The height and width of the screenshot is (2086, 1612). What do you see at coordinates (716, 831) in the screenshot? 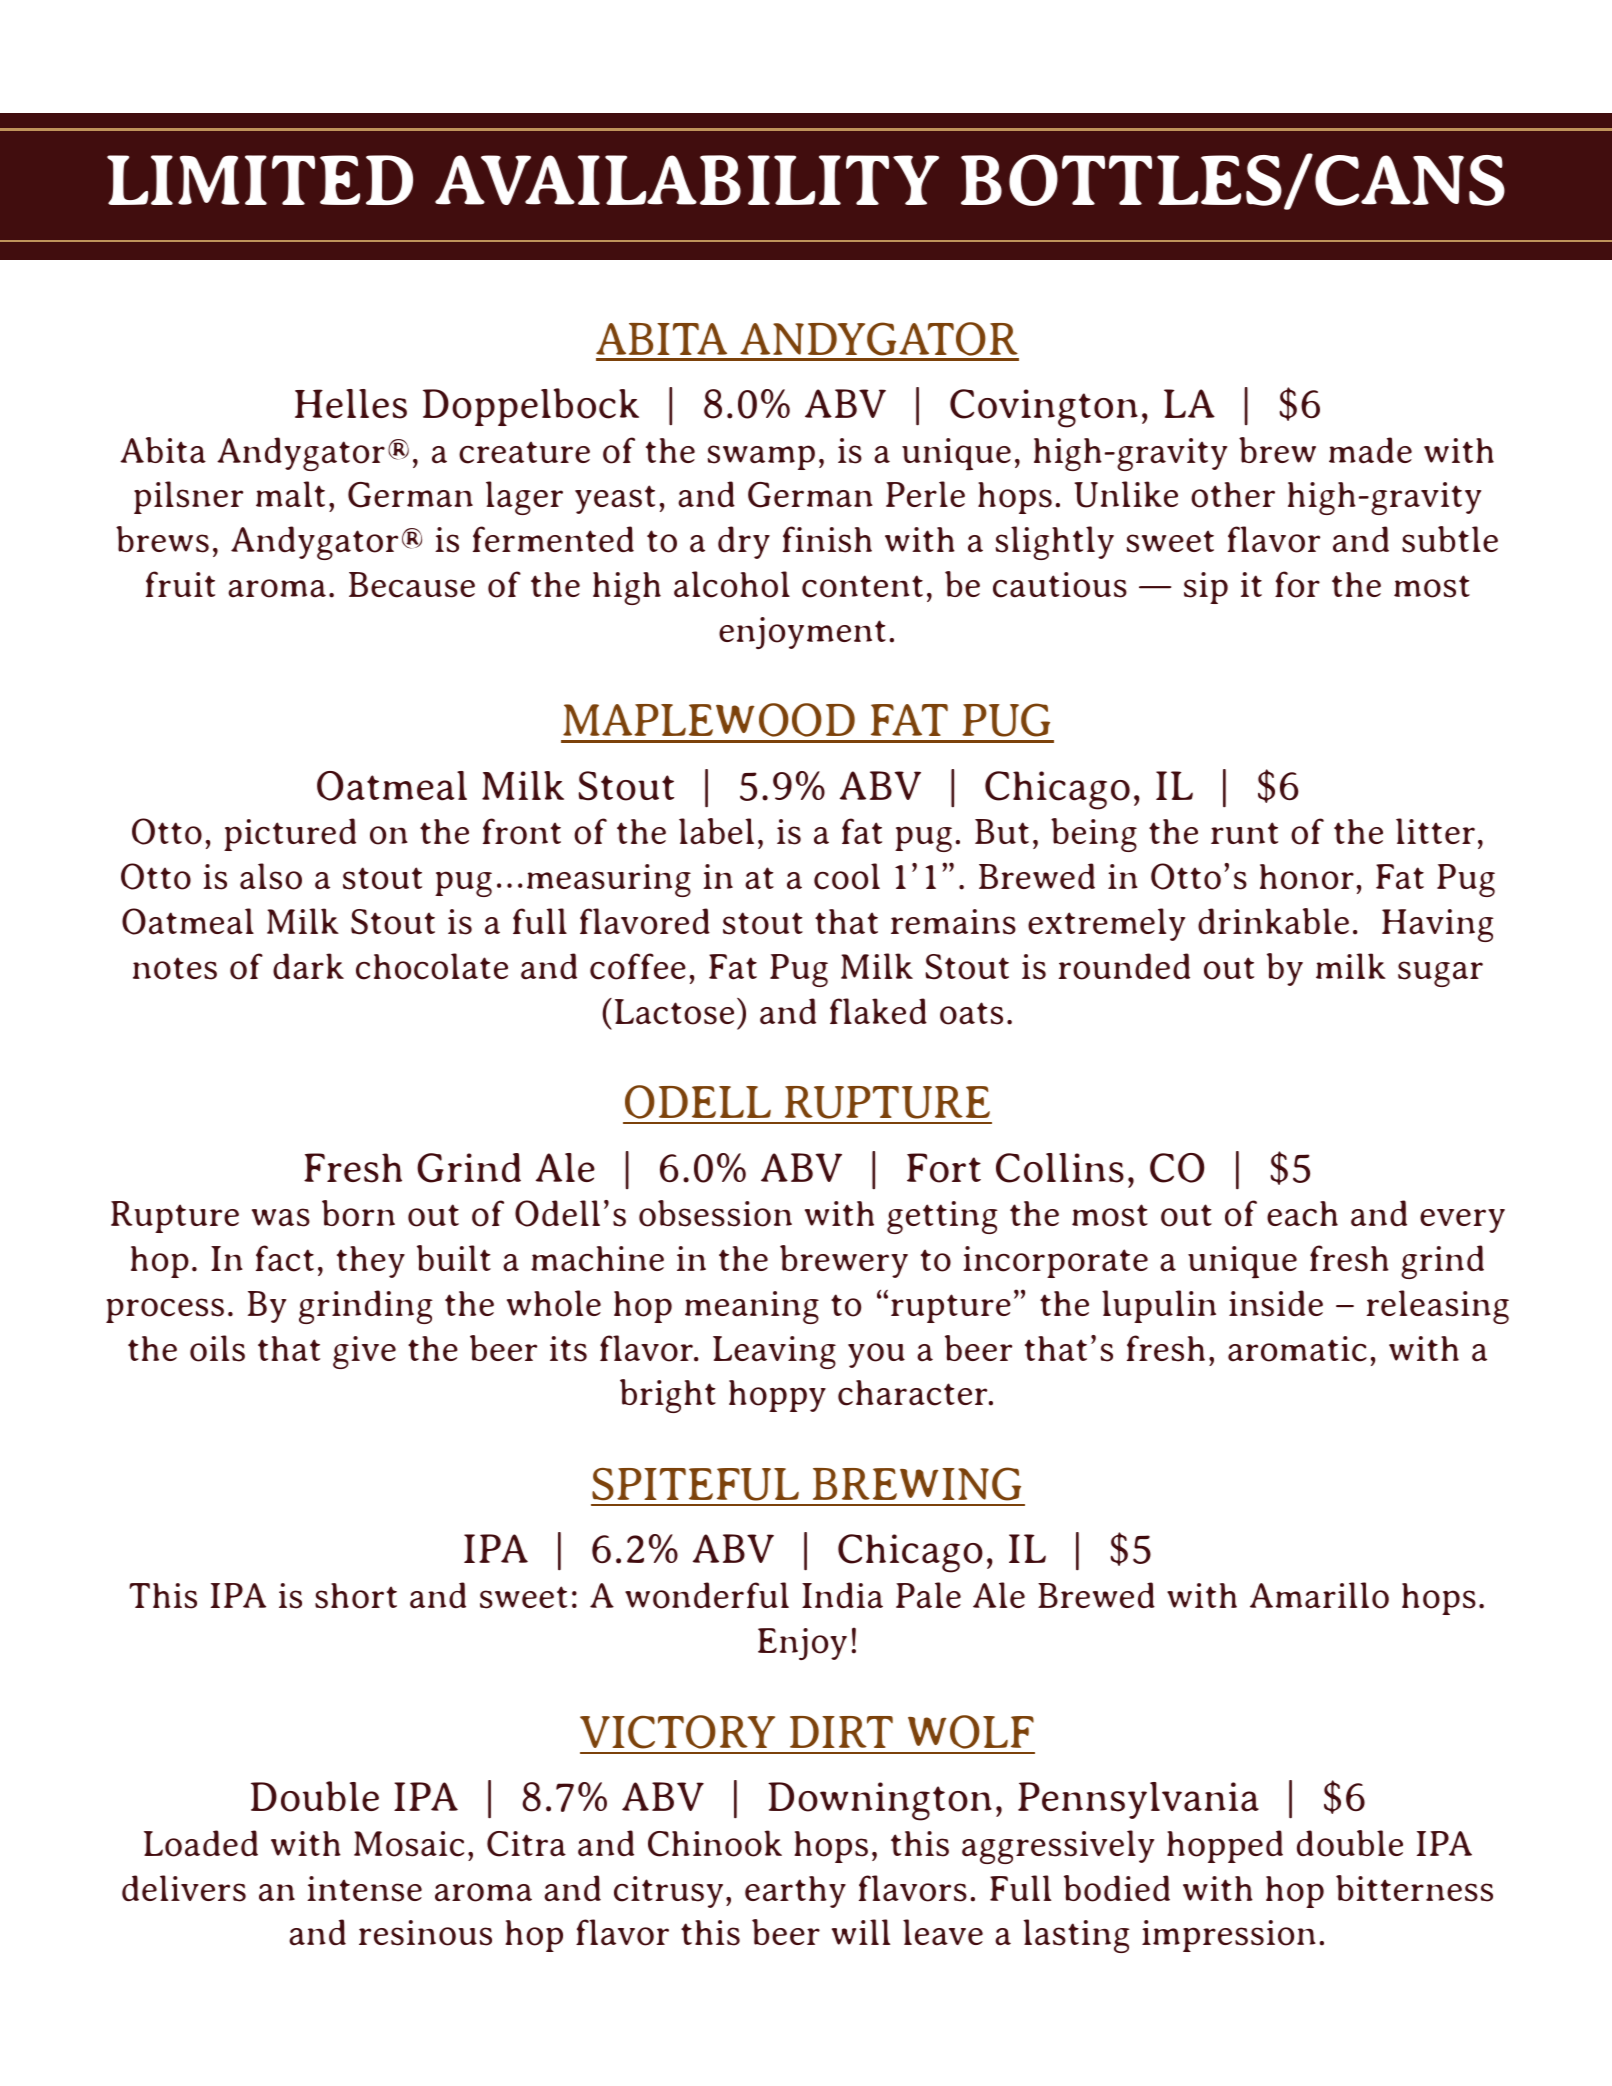
I see `label` at bounding box center [716, 831].
